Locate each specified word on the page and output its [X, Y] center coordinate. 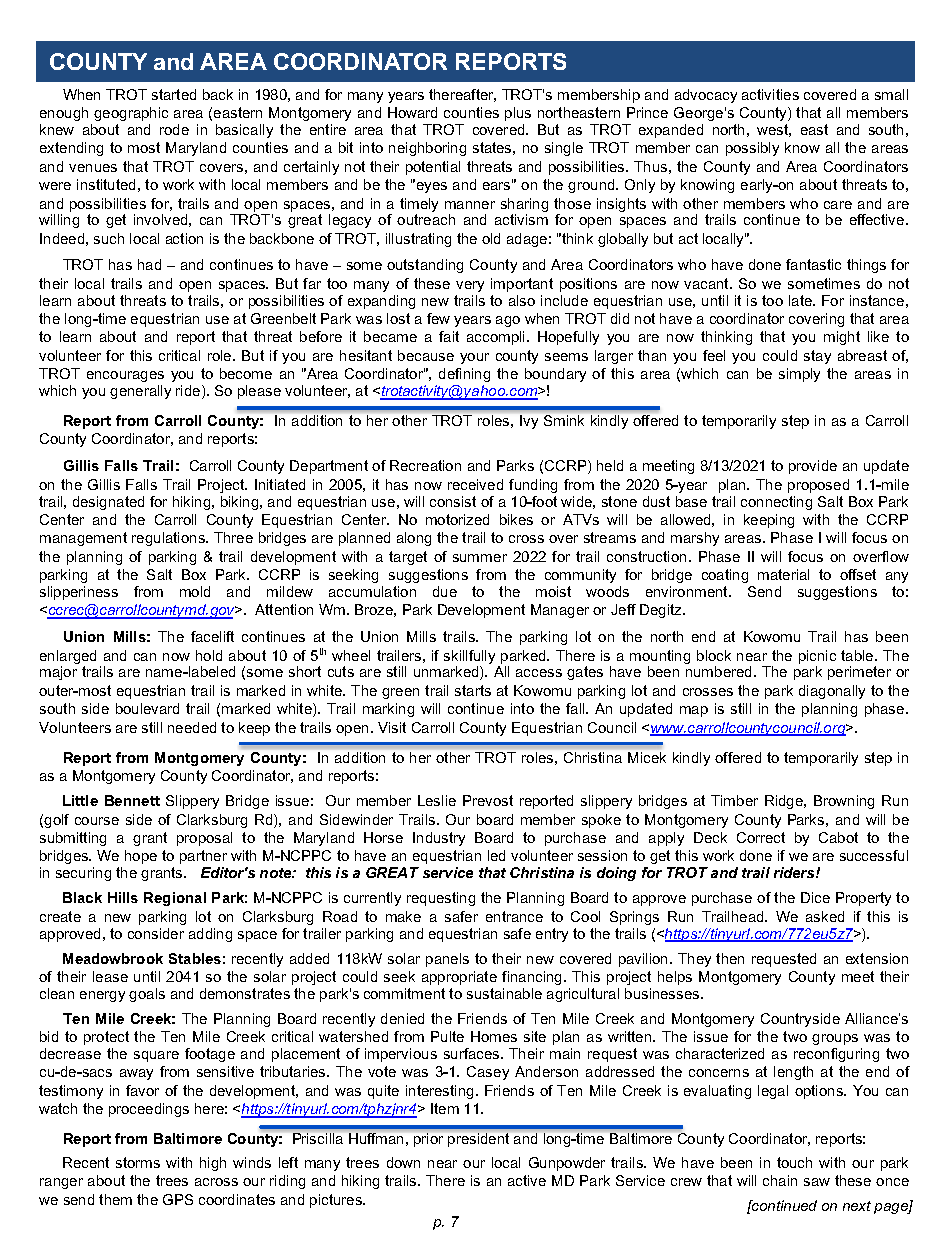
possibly [752, 149]
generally [140, 392]
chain [780, 1180]
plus [518, 114]
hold [209, 655]
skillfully [469, 657]
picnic [817, 657]
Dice [815, 897]
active [527, 1180]
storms [138, 1162]
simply [799, 375]
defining [464, 375]
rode [174, 129]
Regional [175, 899]
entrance [514, 916]
